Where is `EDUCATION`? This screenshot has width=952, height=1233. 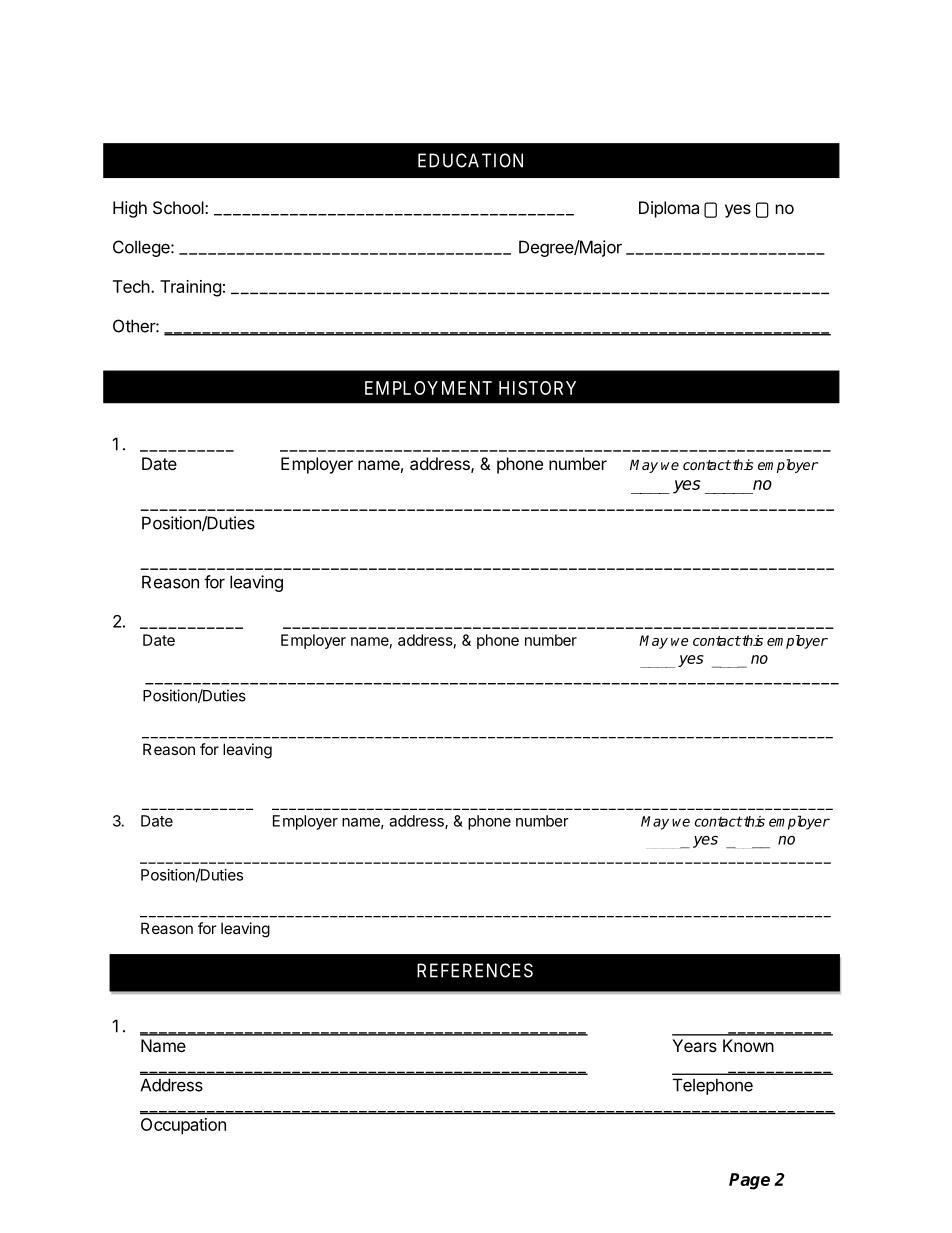
EDUCATION is located at coordinates (470, 160).
